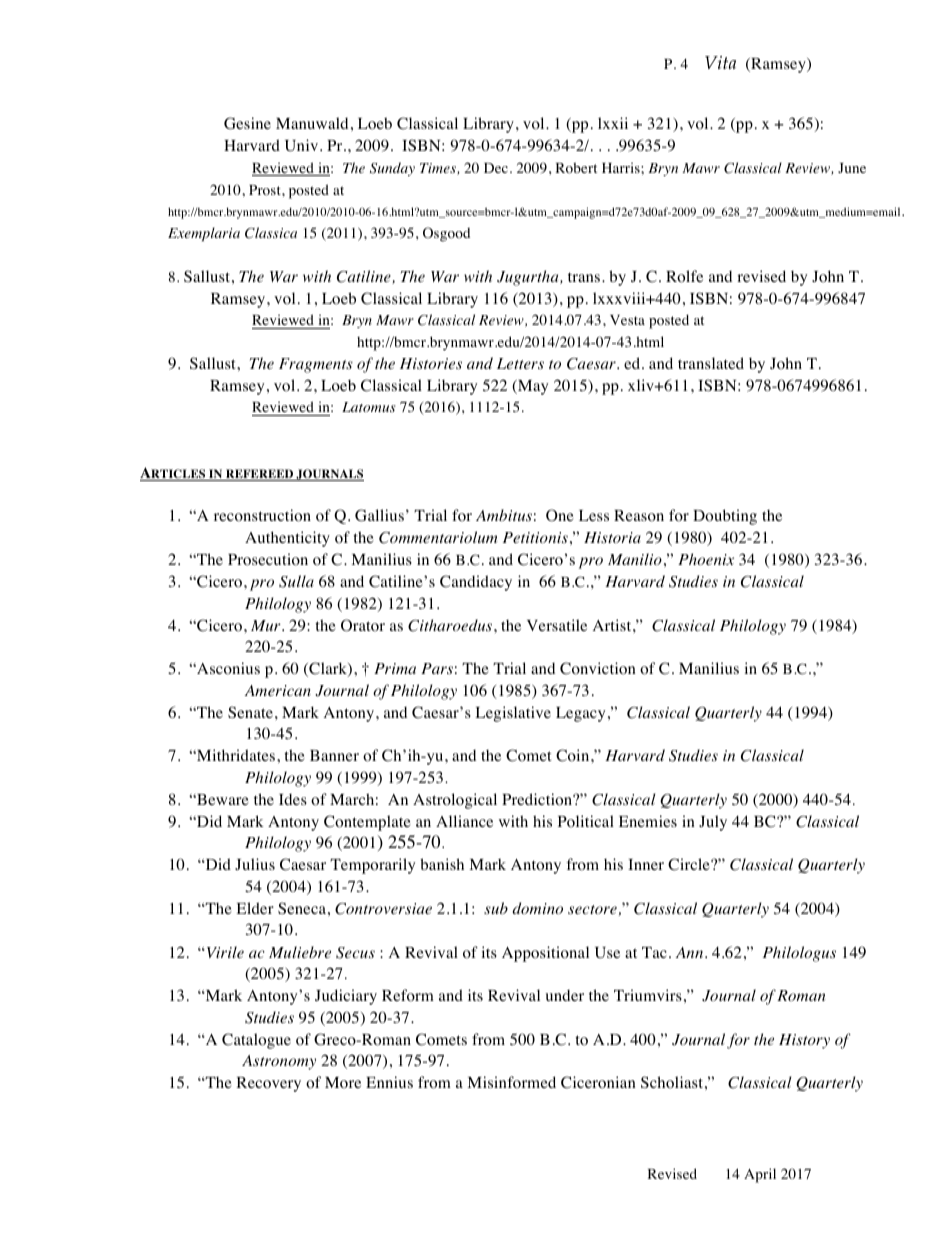 The image size is (952, 1233). I want to click on Vita, so click(720, 62).
